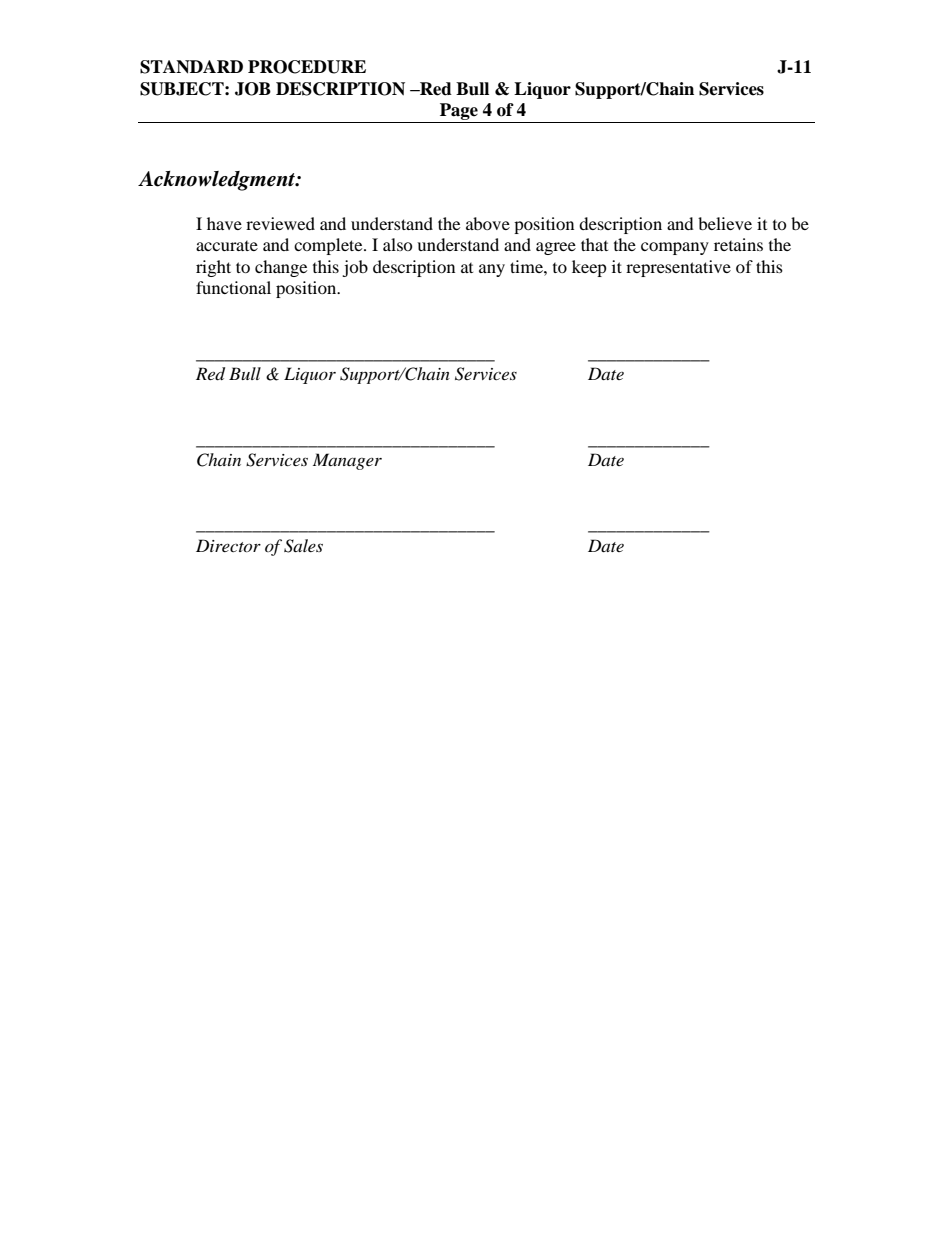 This page has height=1233, width=952. What do you see at coordinates (675, 248) in the page?
I see `company` at bounding box center [675, 248].
